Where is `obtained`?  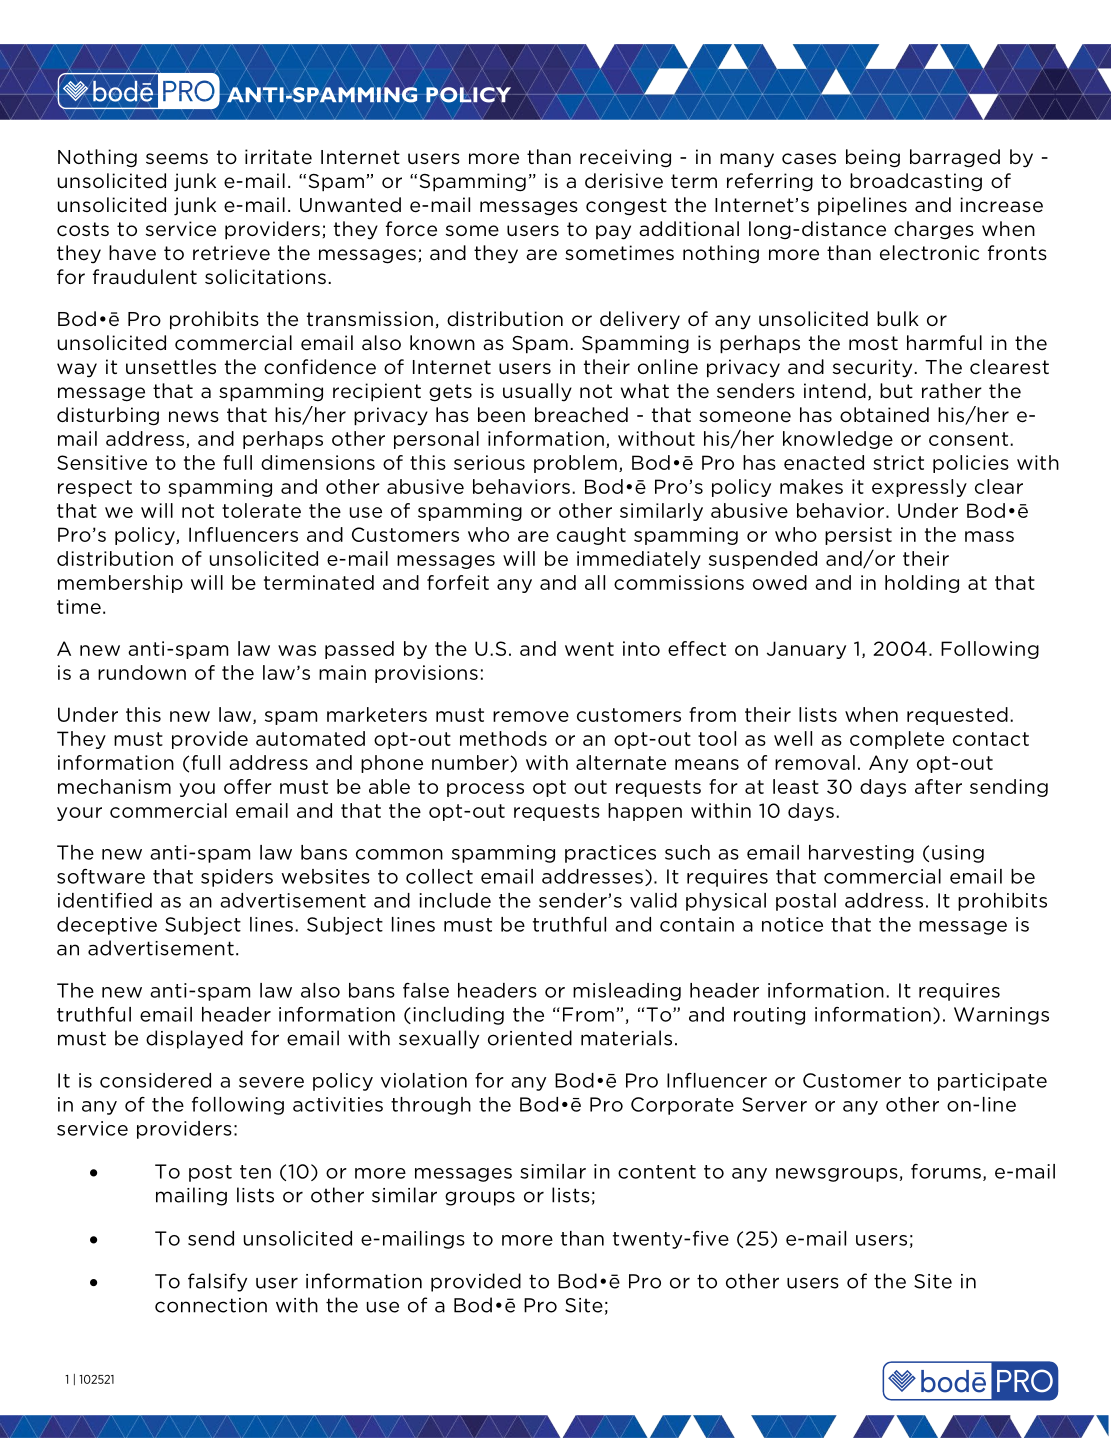
obtained is located at coordinates (884, 415).
